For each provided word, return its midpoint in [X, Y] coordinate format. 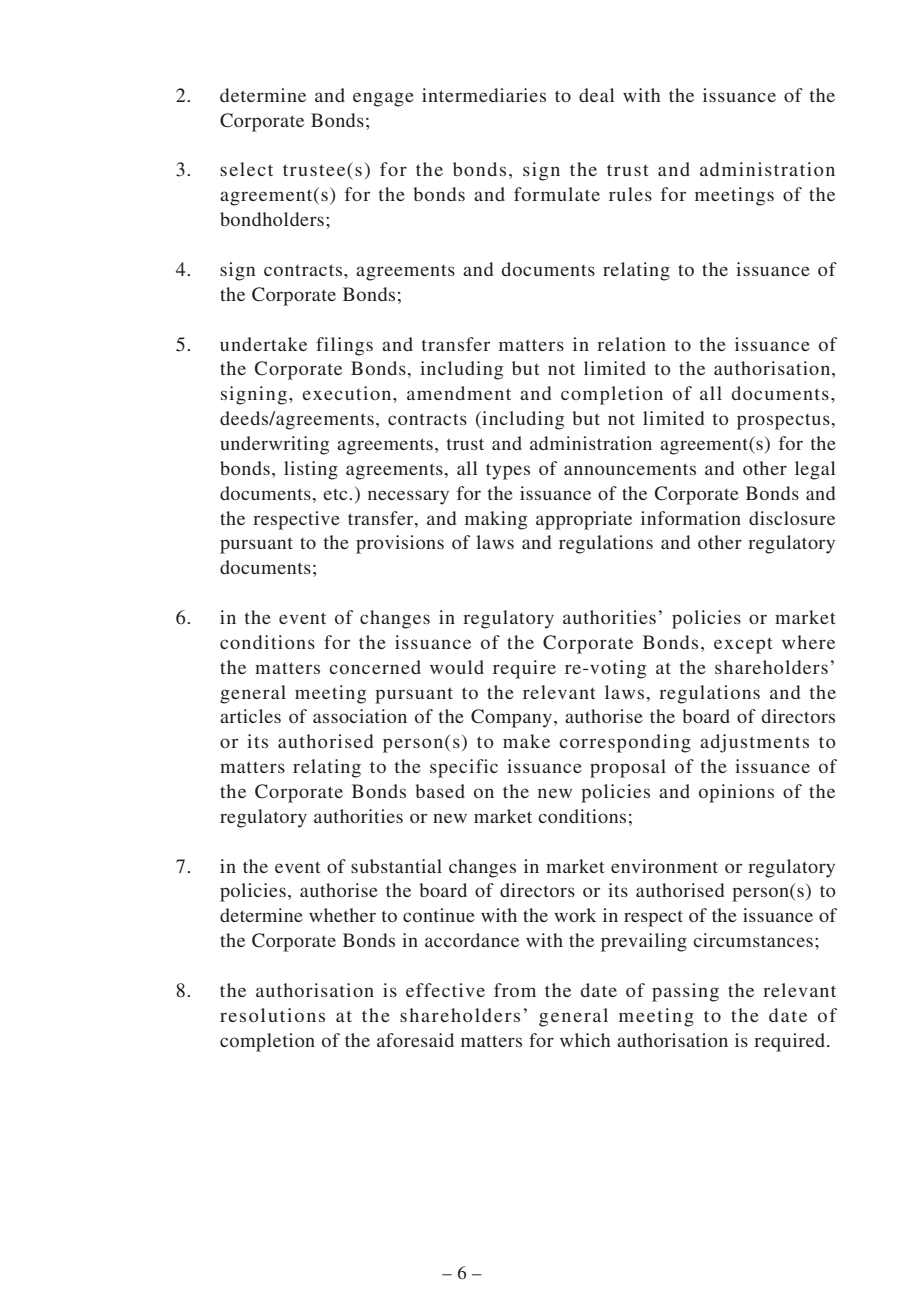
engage [383, 99]
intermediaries [484, 95]
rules [630, 194]
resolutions [272, 1015]
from [515, 990]
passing [685, 992]
